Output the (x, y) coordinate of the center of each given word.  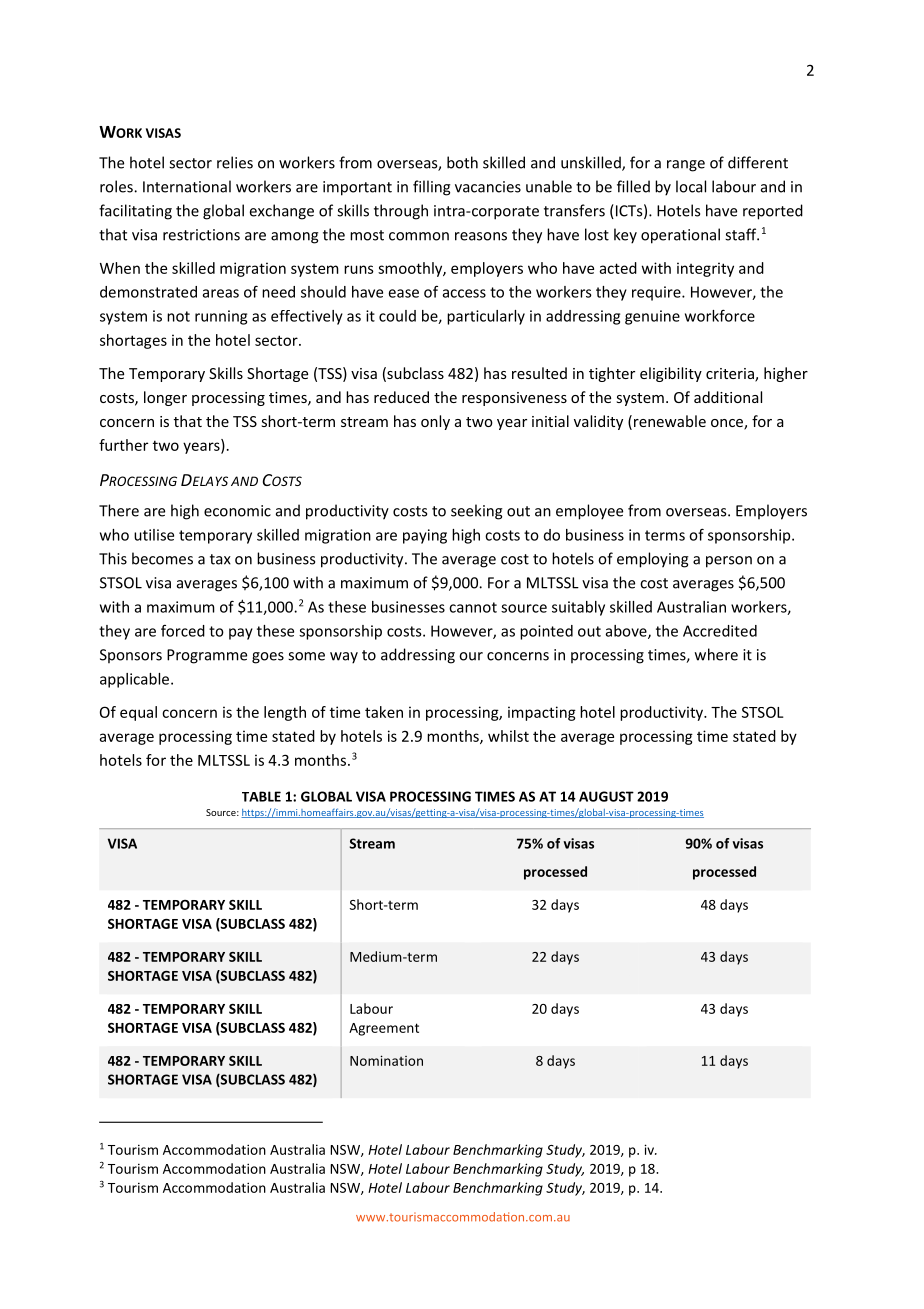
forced (183, 631)
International (187, 186)
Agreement (384, 1029)
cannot (473, 607)
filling (432, 188)
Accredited (720, 631)
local (691, 186)
